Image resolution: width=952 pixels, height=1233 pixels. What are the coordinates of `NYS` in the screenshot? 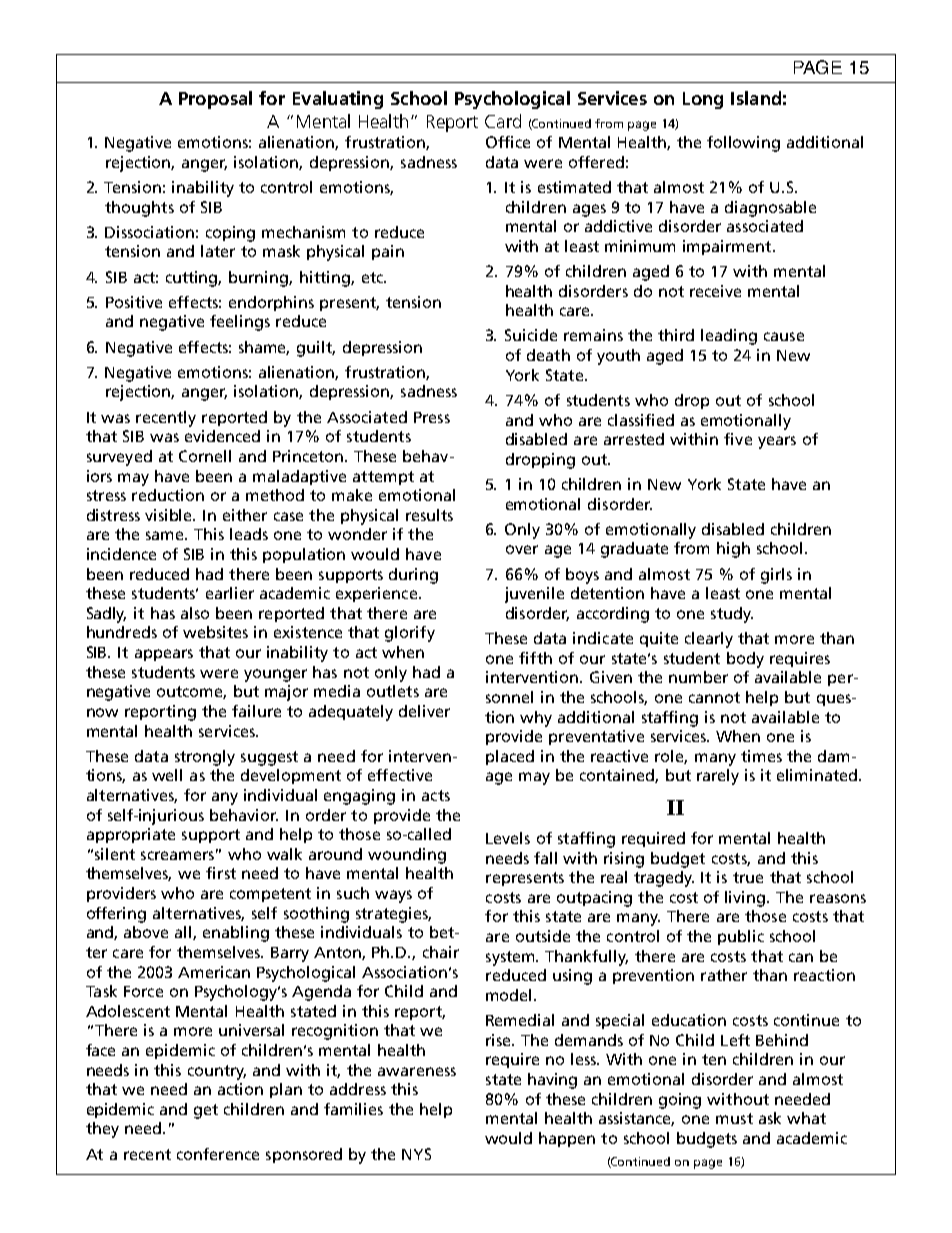 It's located at (416, 1154).
